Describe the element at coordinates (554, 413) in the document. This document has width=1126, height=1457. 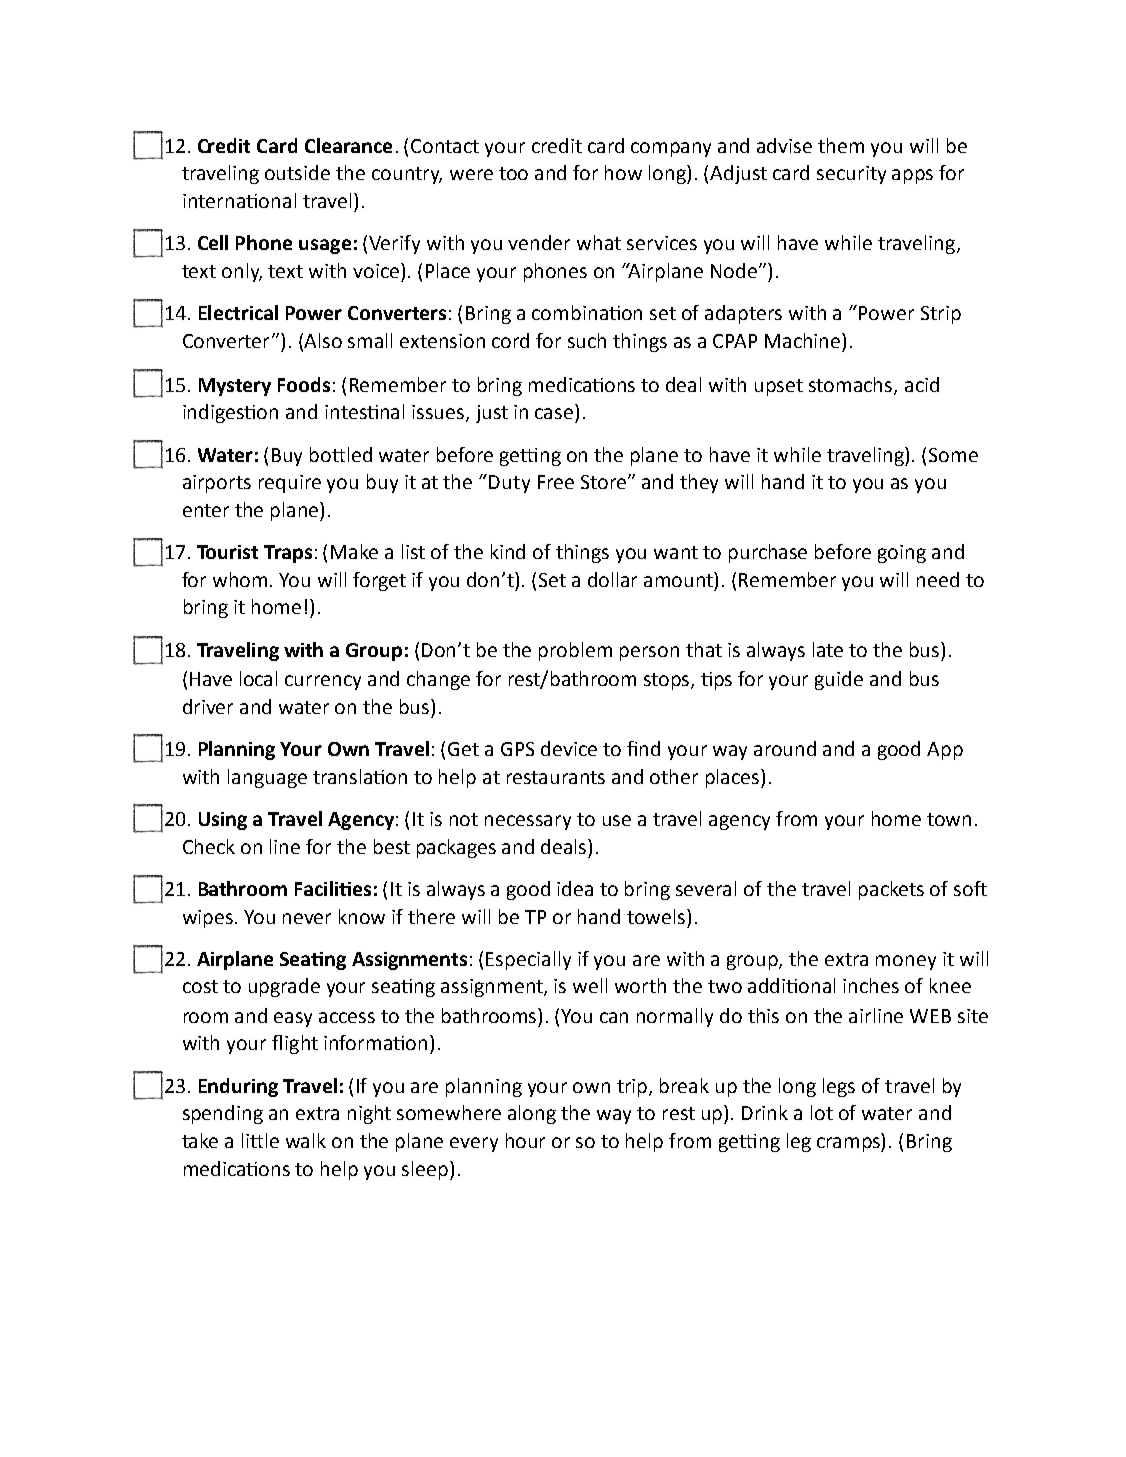
I see `case` at that location.
